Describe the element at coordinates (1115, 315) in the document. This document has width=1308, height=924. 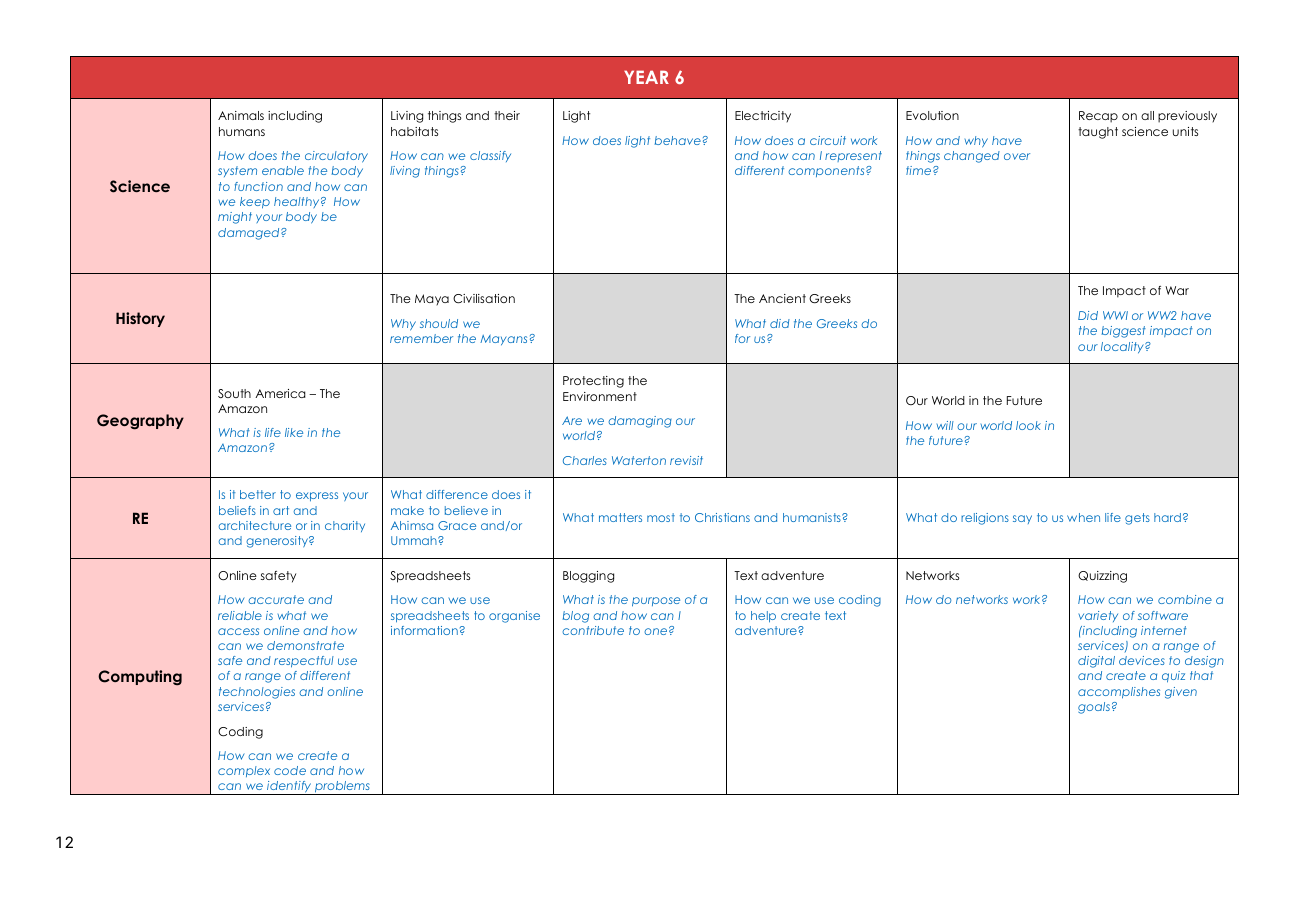
I see `WWI` at that location.
